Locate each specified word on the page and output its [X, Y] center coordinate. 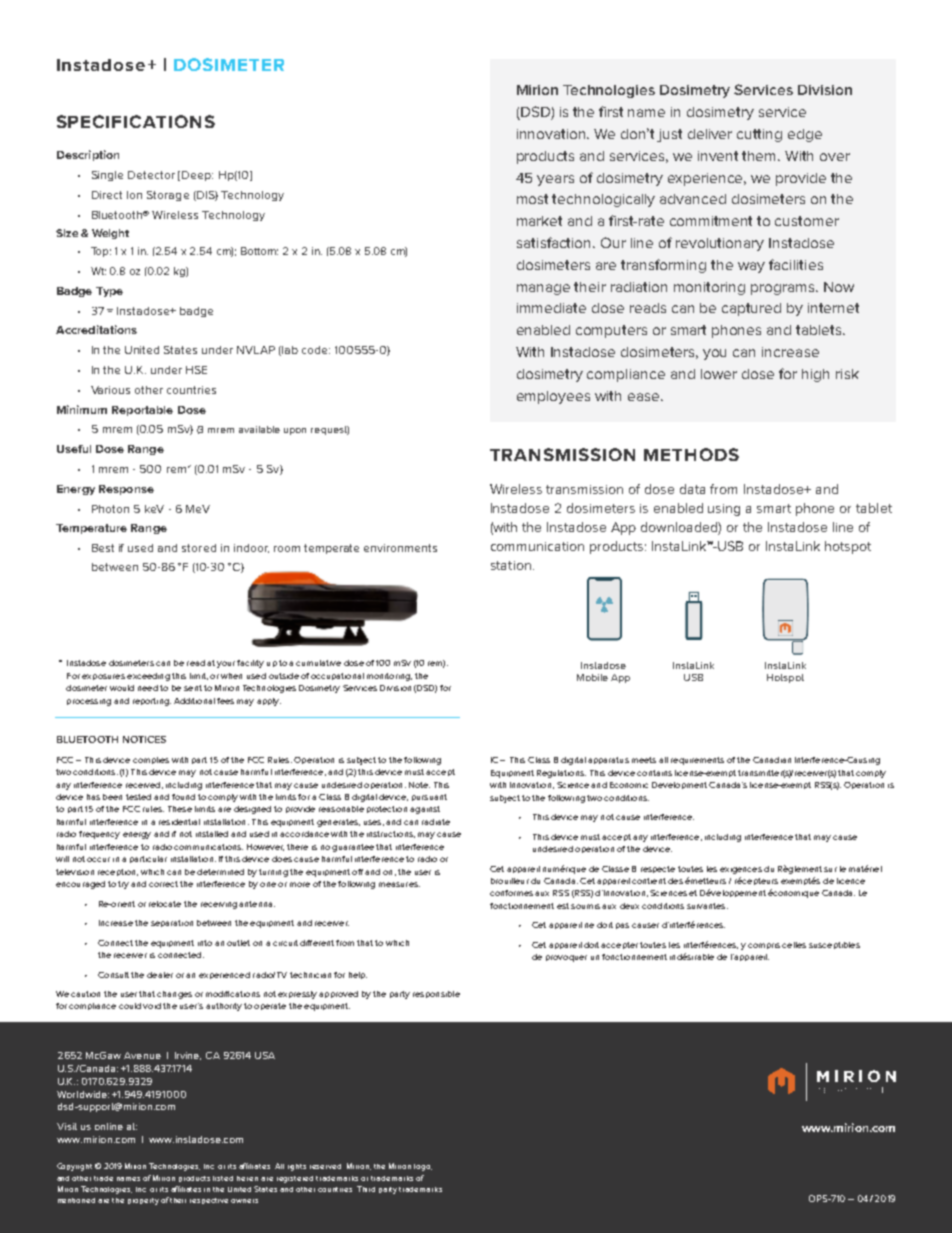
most [532, 199]
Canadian [772, 760]
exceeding [148, 677]
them [760, 156]
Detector [151, 175]
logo [423, 1167]
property [143, 1201]
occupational [337, 676]
